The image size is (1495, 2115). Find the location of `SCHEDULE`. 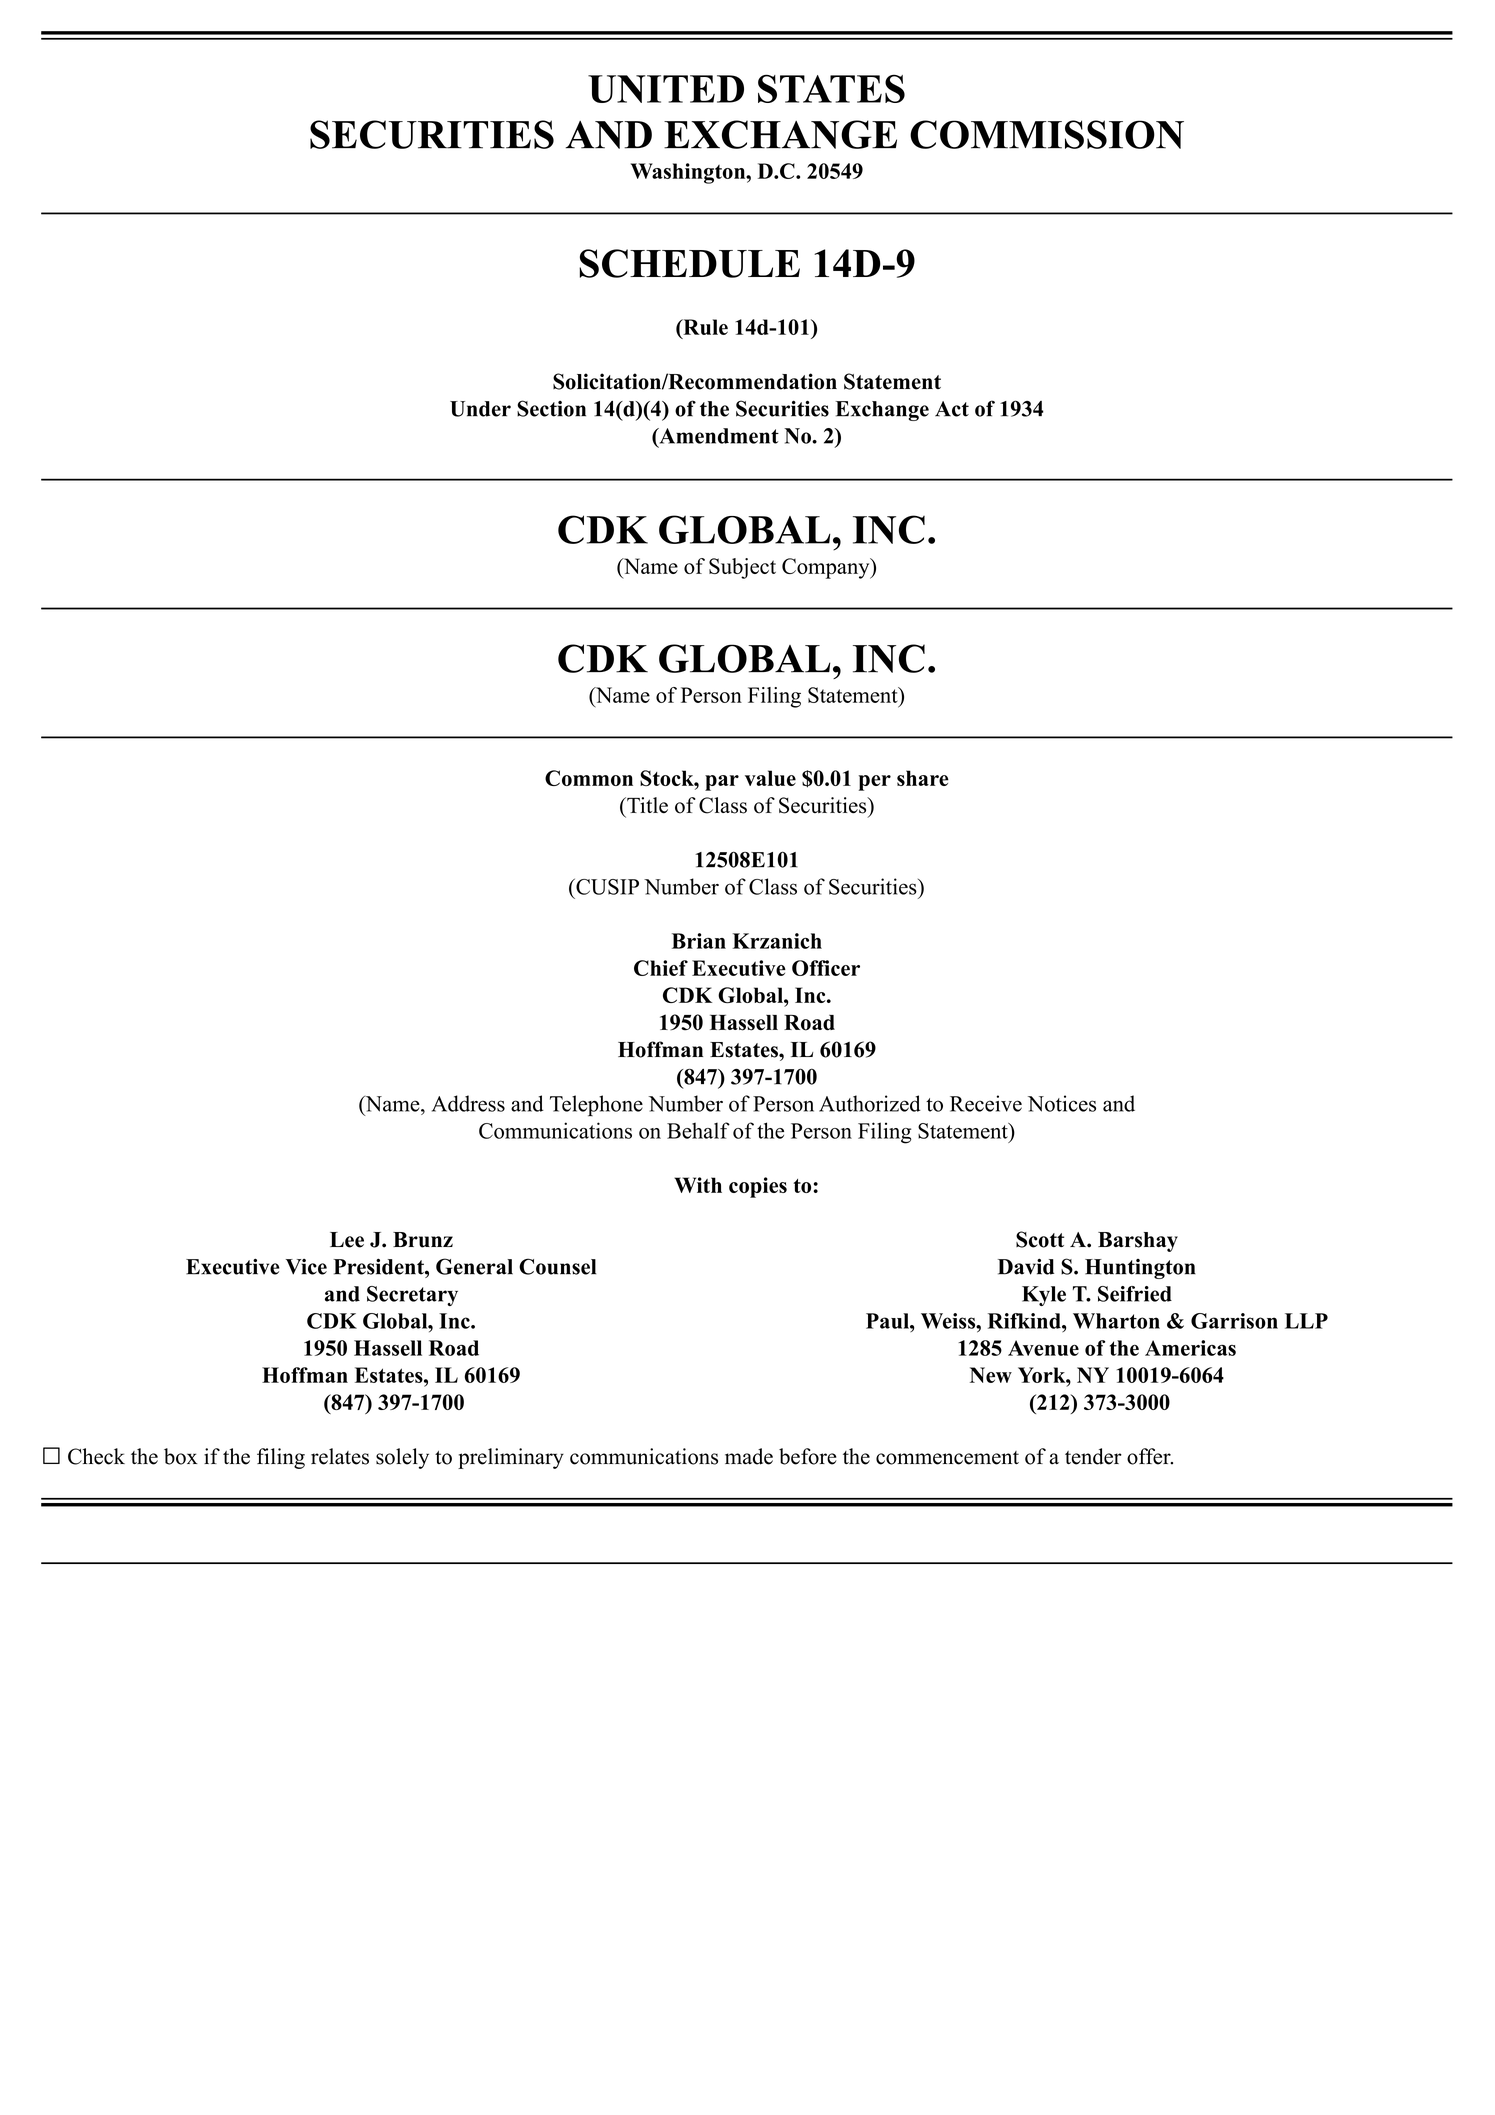

SCHEDULE is located at coordinates (689, 263).
